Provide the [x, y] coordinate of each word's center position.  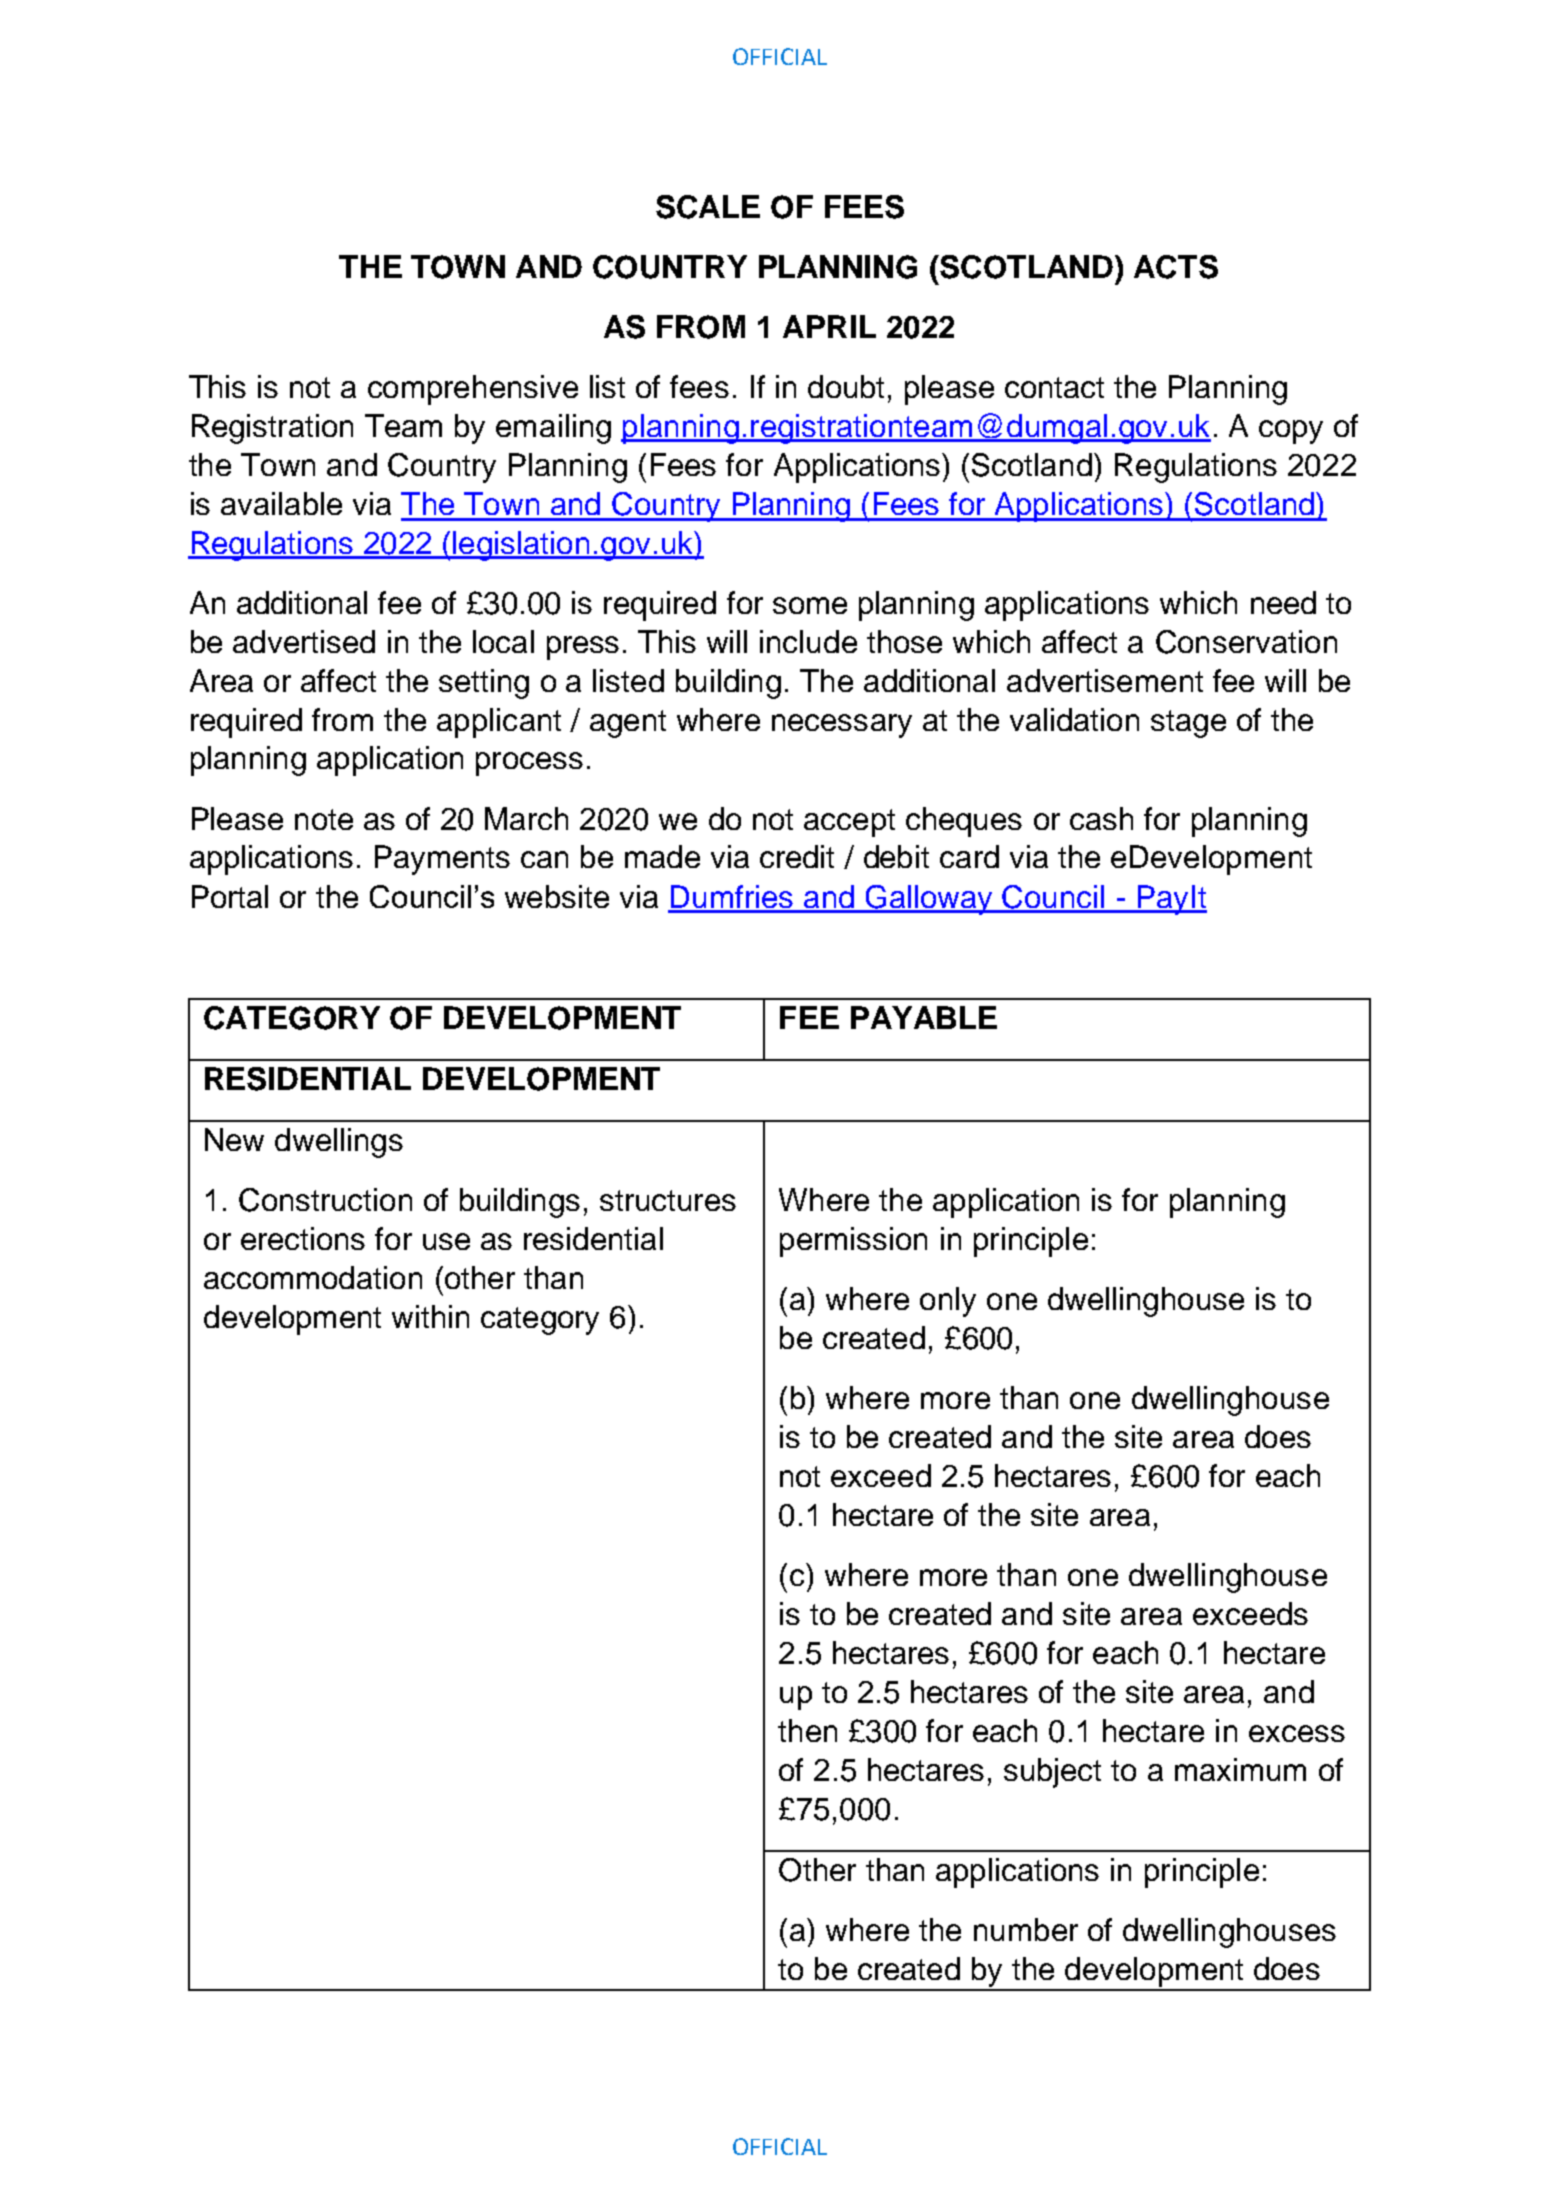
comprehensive [473, 390]
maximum [1240, 1769]
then [807, 1730]
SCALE [708, 207]
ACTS [1176, 267]
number [1026, 1929]
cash [1101, 818]
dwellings [339, 1143]
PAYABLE [924, 1017]
